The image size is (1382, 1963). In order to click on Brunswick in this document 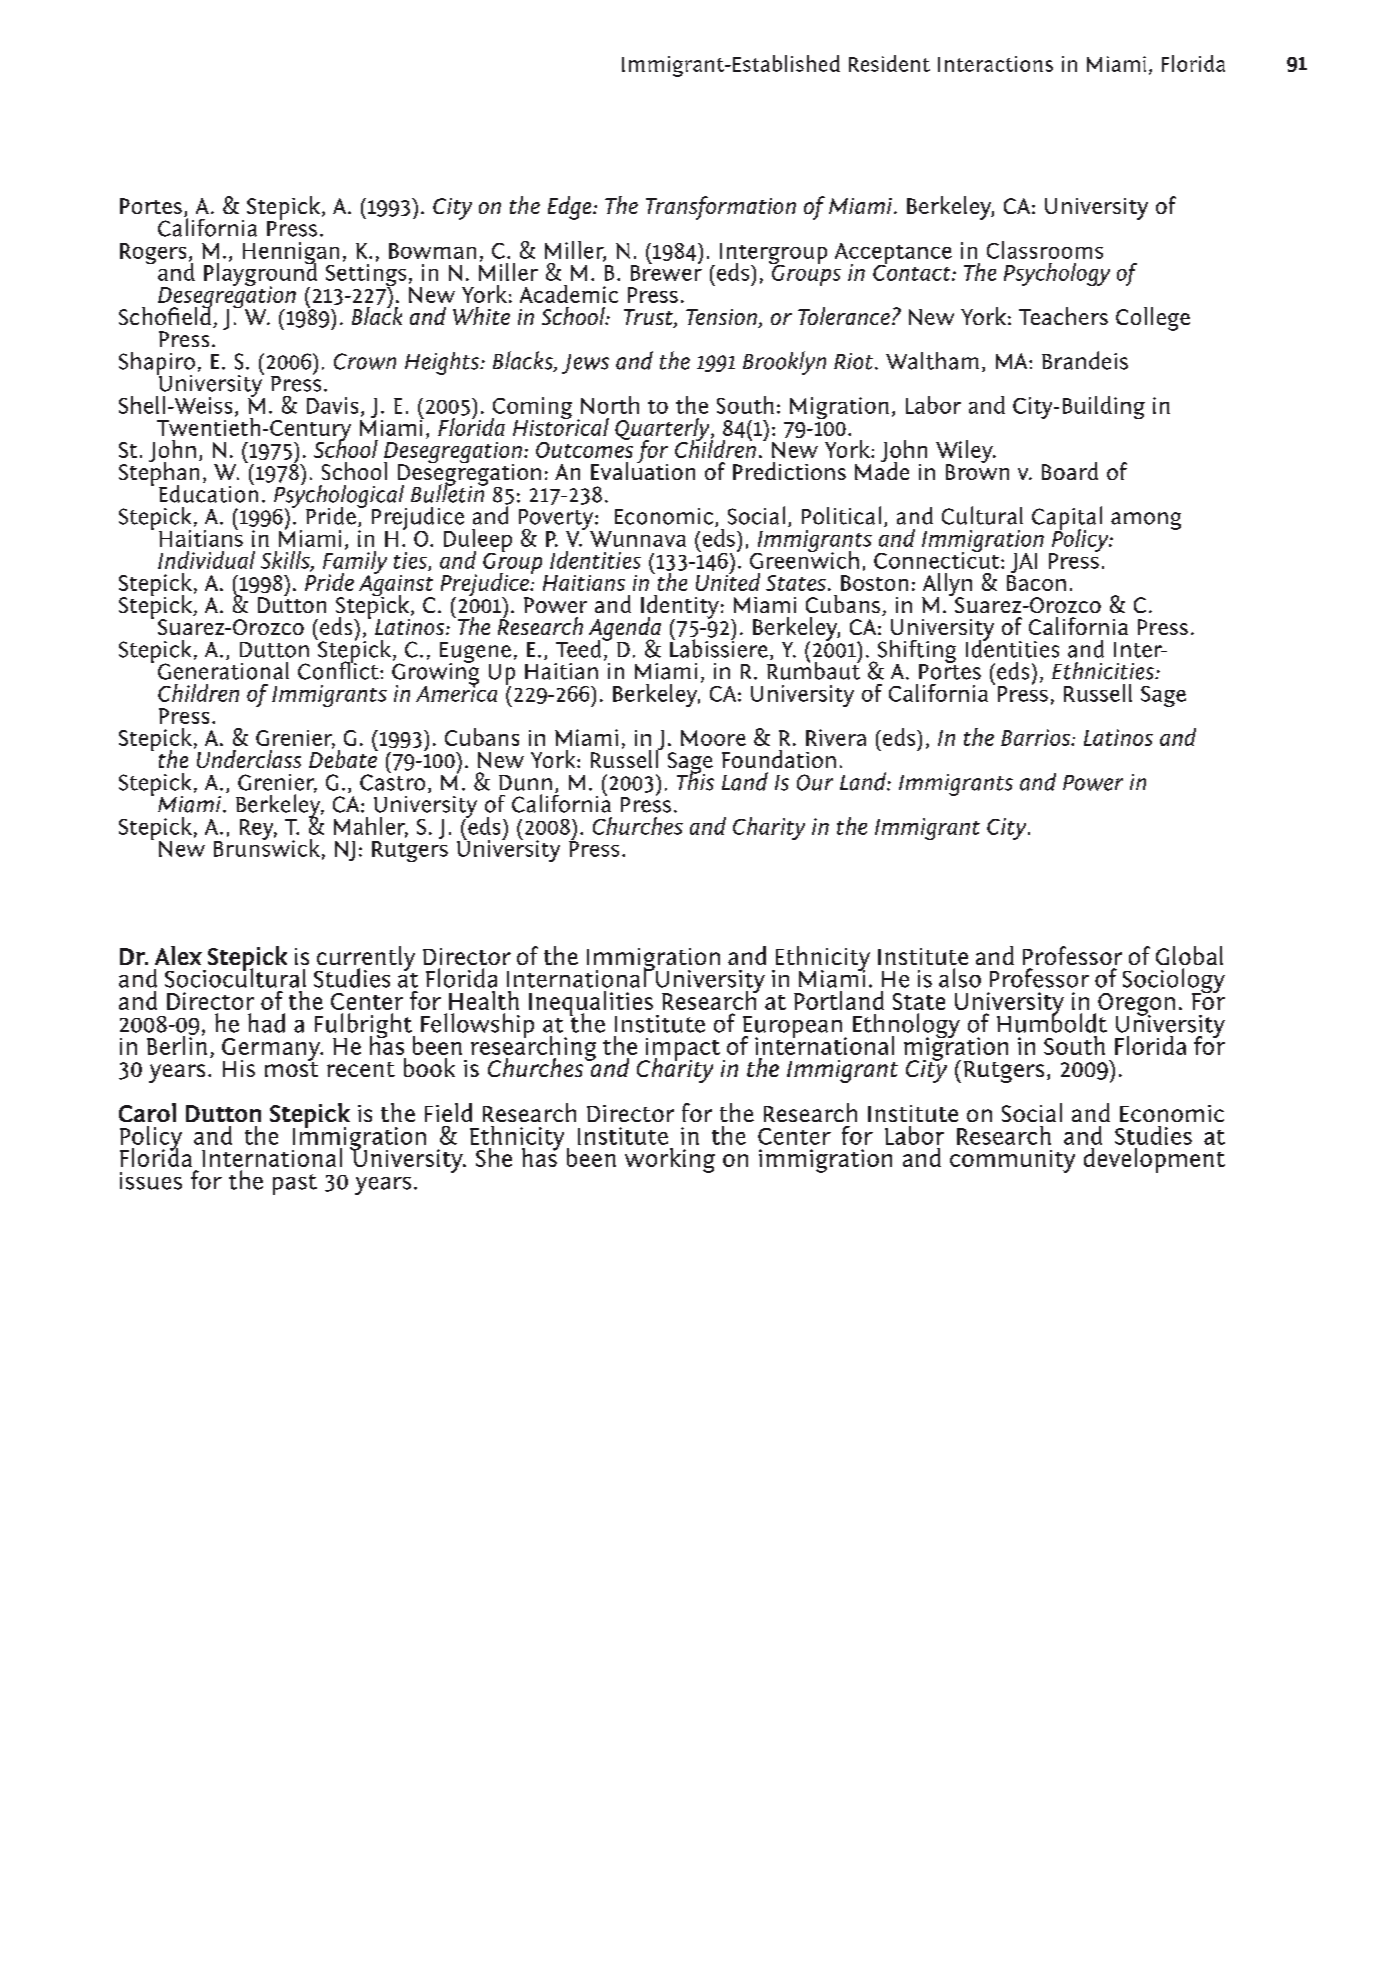, I will do `click(267, 846)`.
